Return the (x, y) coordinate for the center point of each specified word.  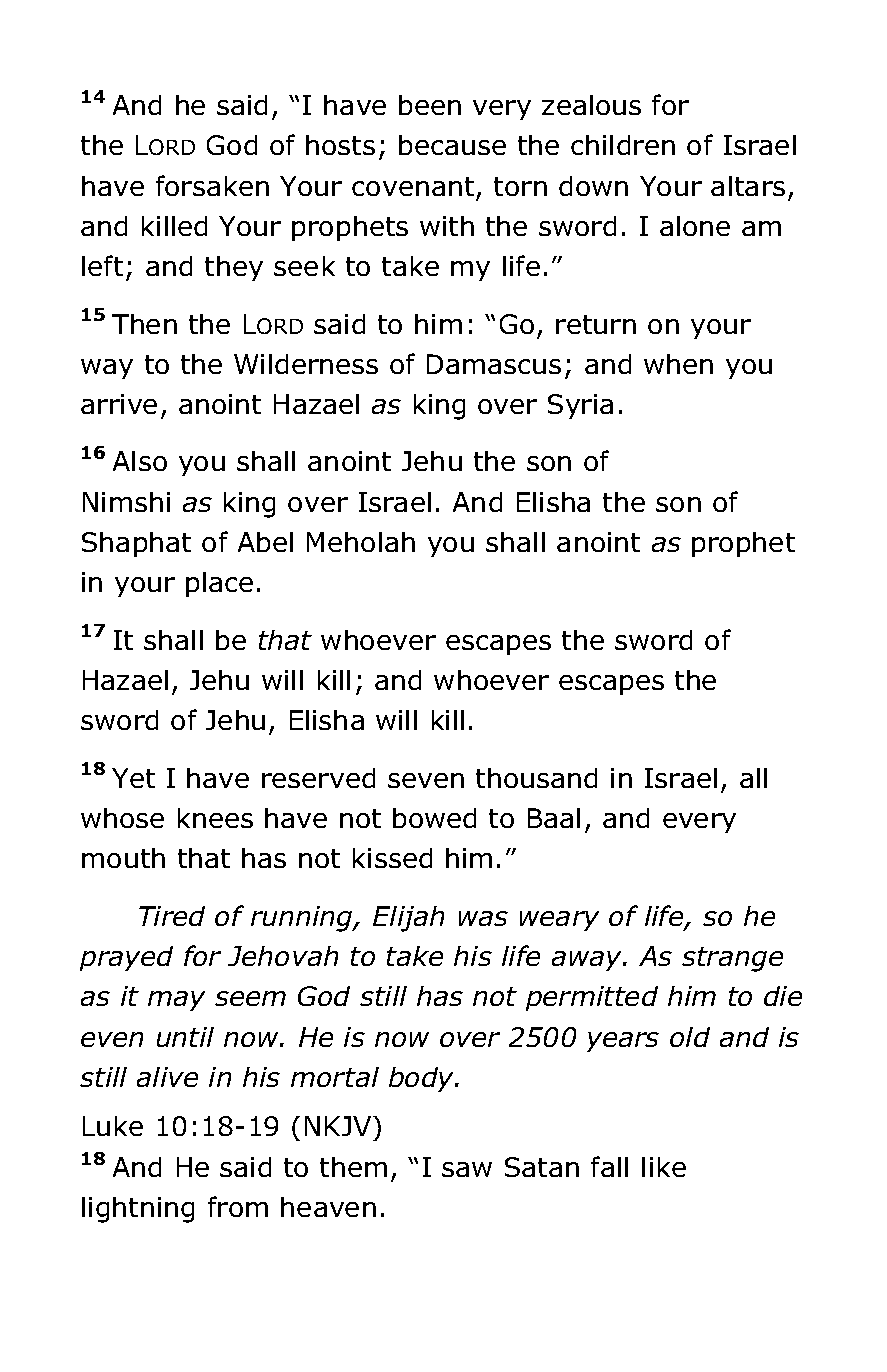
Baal (554, 818)
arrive (119, 404)
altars (748, 186)
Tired (172, 916)
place (219, 584)
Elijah (408, 919)
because (452, 145)
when (678, 364)
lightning (138, 1210)
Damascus (494, 364)
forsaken (212, 185)
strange (732, 959)
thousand (536, 778)
